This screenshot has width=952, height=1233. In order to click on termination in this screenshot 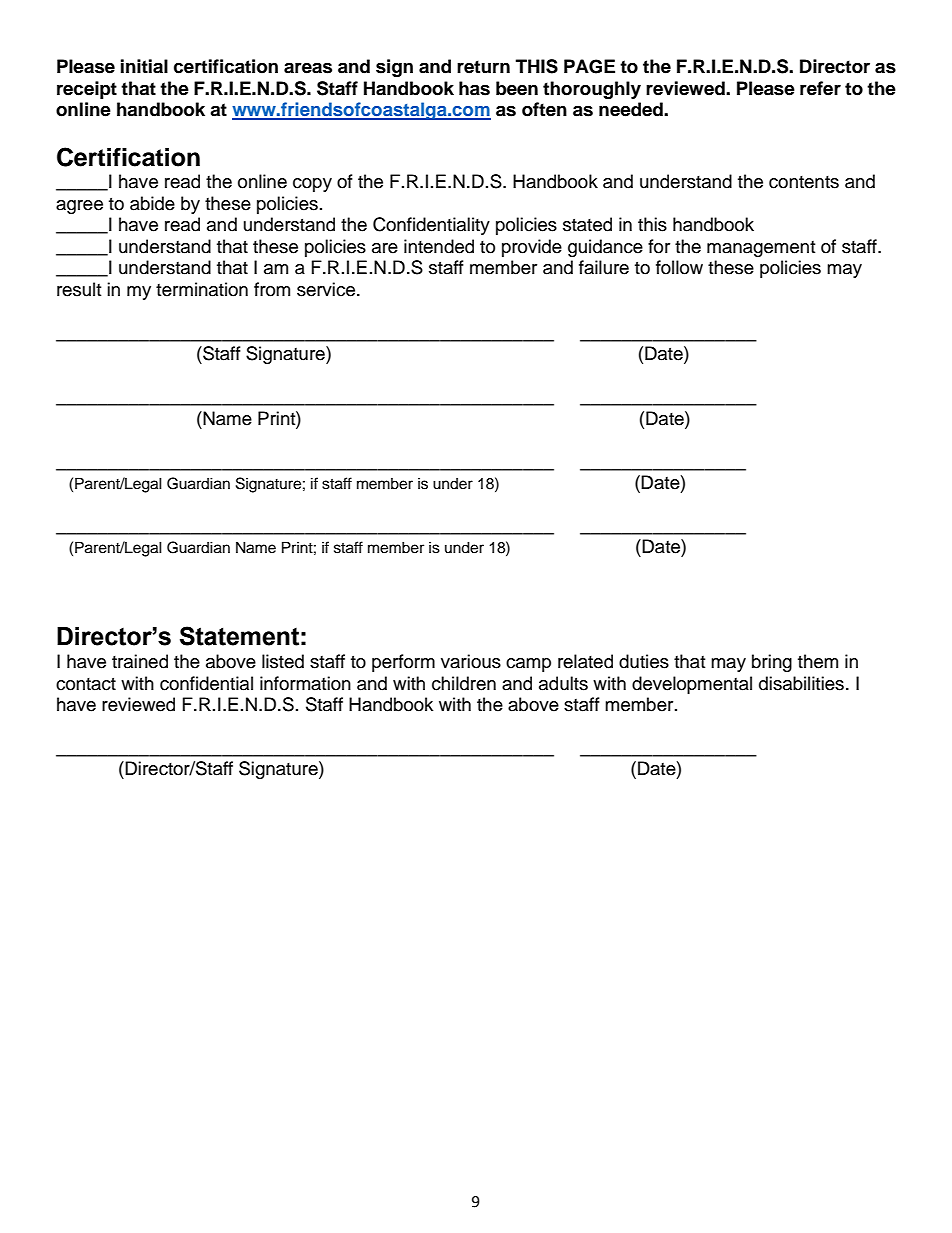, I will do `click(202, 289)`.
